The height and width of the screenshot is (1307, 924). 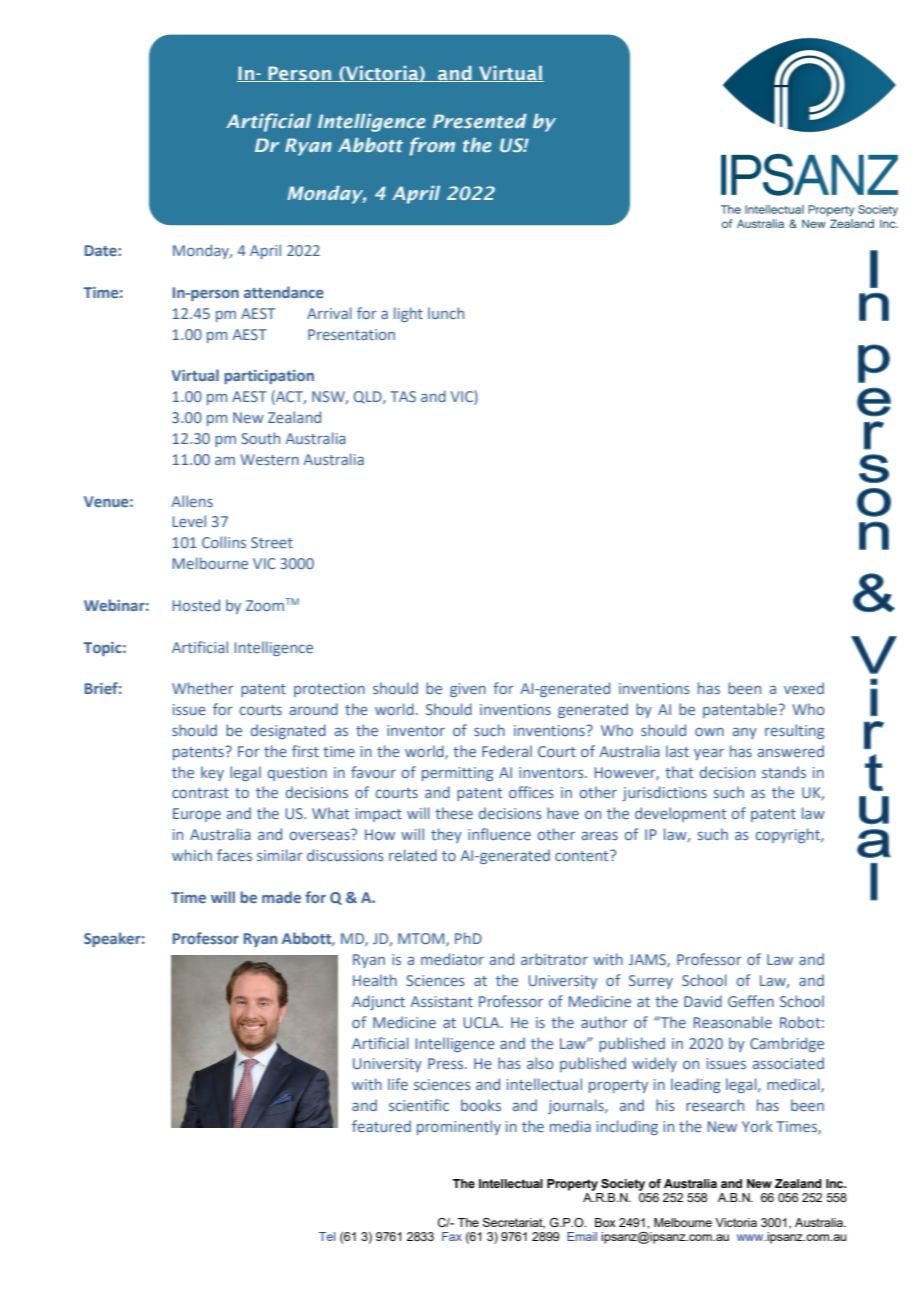 What do you see at coordinates (432, 146) in the screenshot?
I see `from` at bounding box center [432, 146].
